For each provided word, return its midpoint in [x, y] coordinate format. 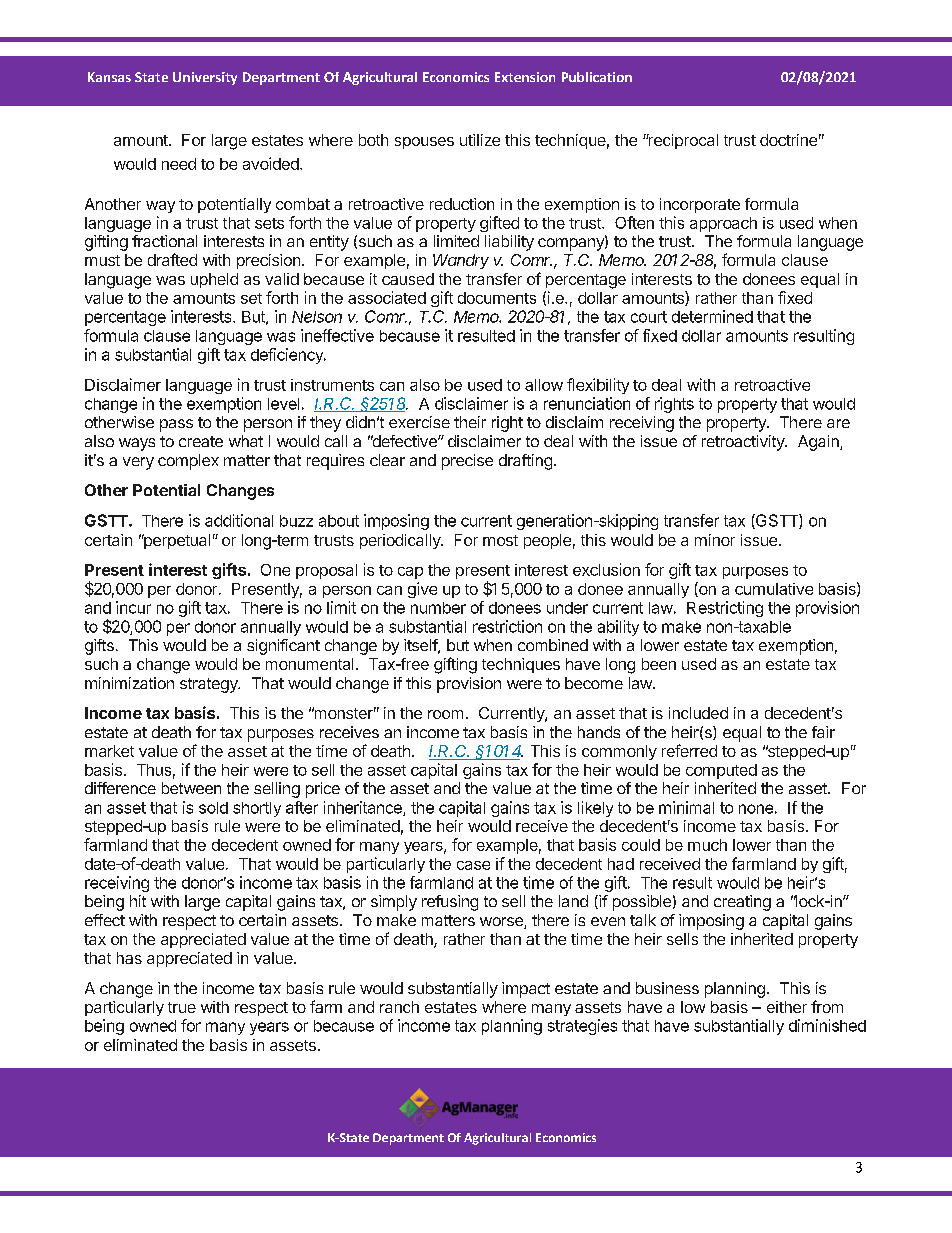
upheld [214, 280]
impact [526, 990]
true [182, 1007]
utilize [480, 140]
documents [497, 298]
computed [721, 771]
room [445, 714]
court [649, 317]
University [205, 78]
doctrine [788, 140]
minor [715, 540]
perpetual [176, 541]
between [191, 788]
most [500, 540]
